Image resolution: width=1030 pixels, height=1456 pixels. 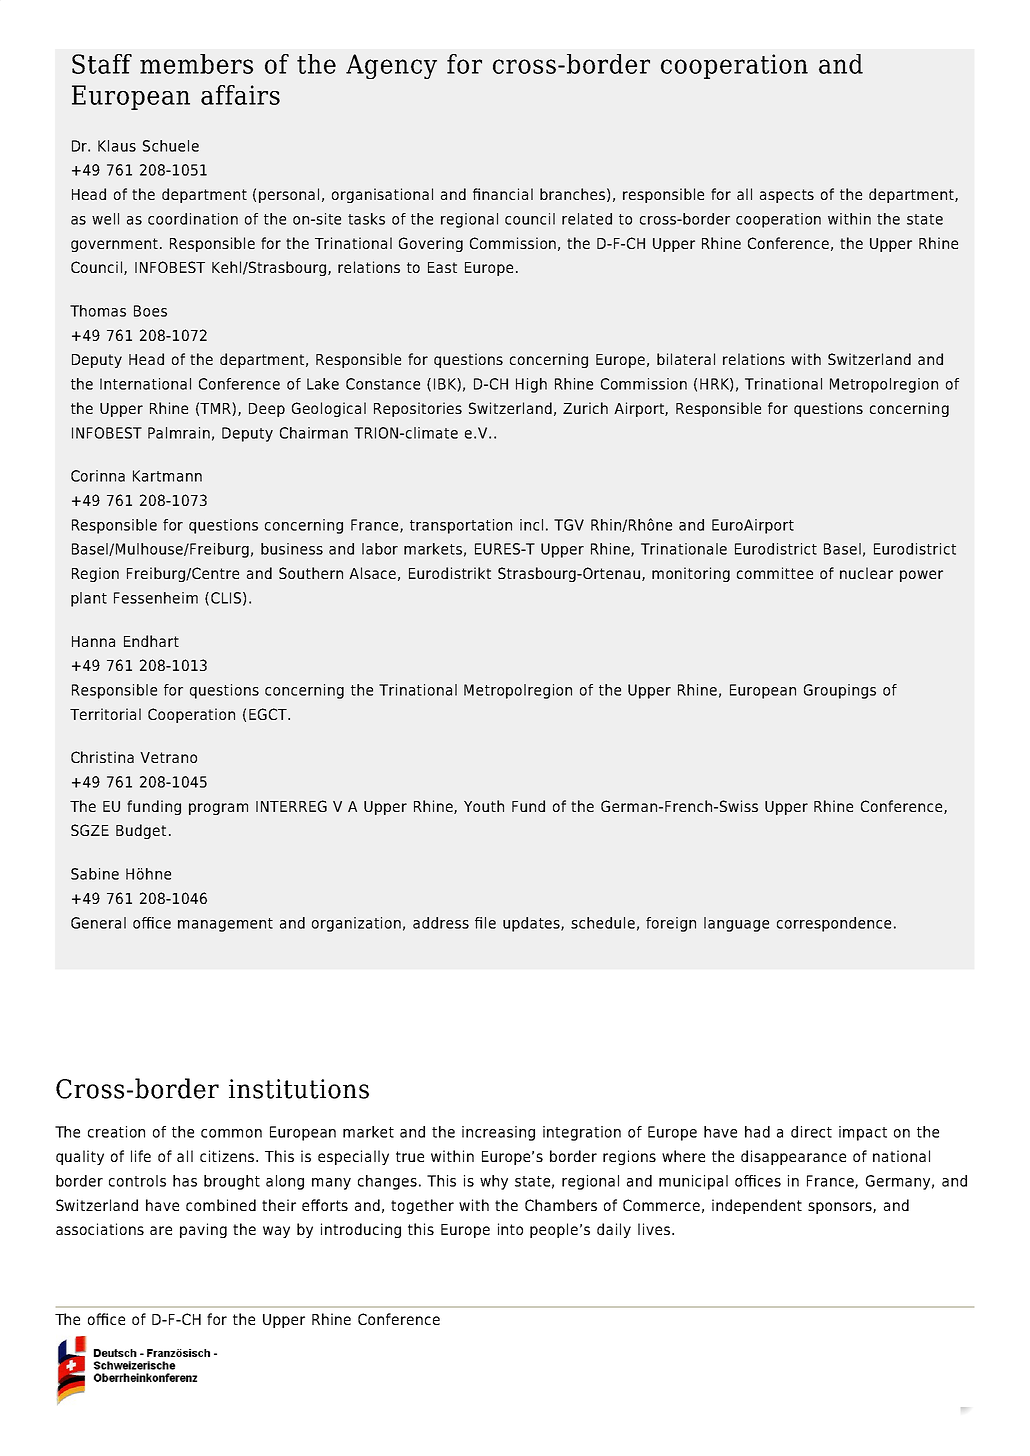 I want to click on High, so click(x=531, y=385).
